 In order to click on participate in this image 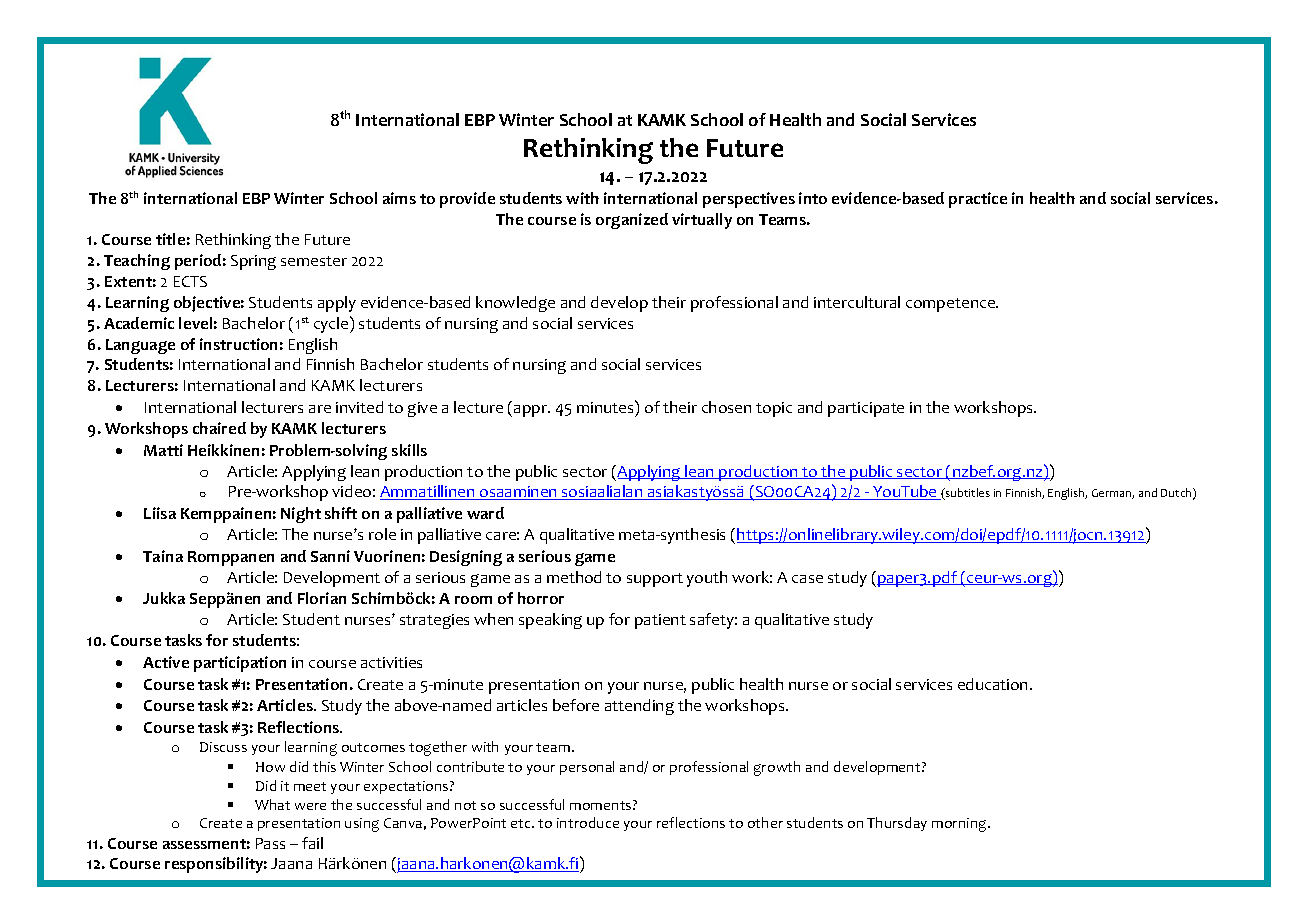, I will do `click(866, 409)`.
